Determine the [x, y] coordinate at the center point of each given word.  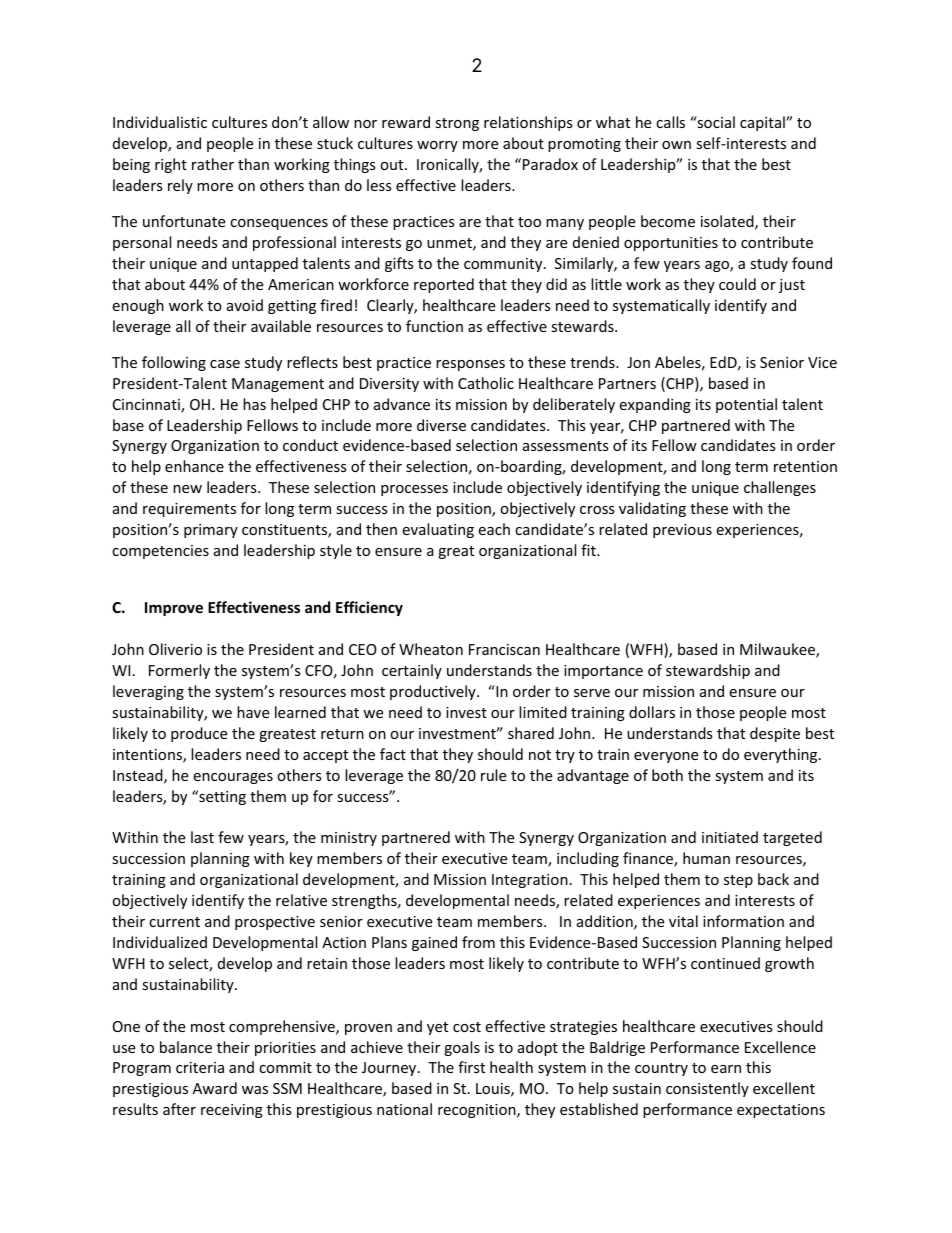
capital [763, 123]
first [471, 1067]
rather [213, 164]
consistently [707, 1089]
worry [437, 146]
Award [215, 1088]
